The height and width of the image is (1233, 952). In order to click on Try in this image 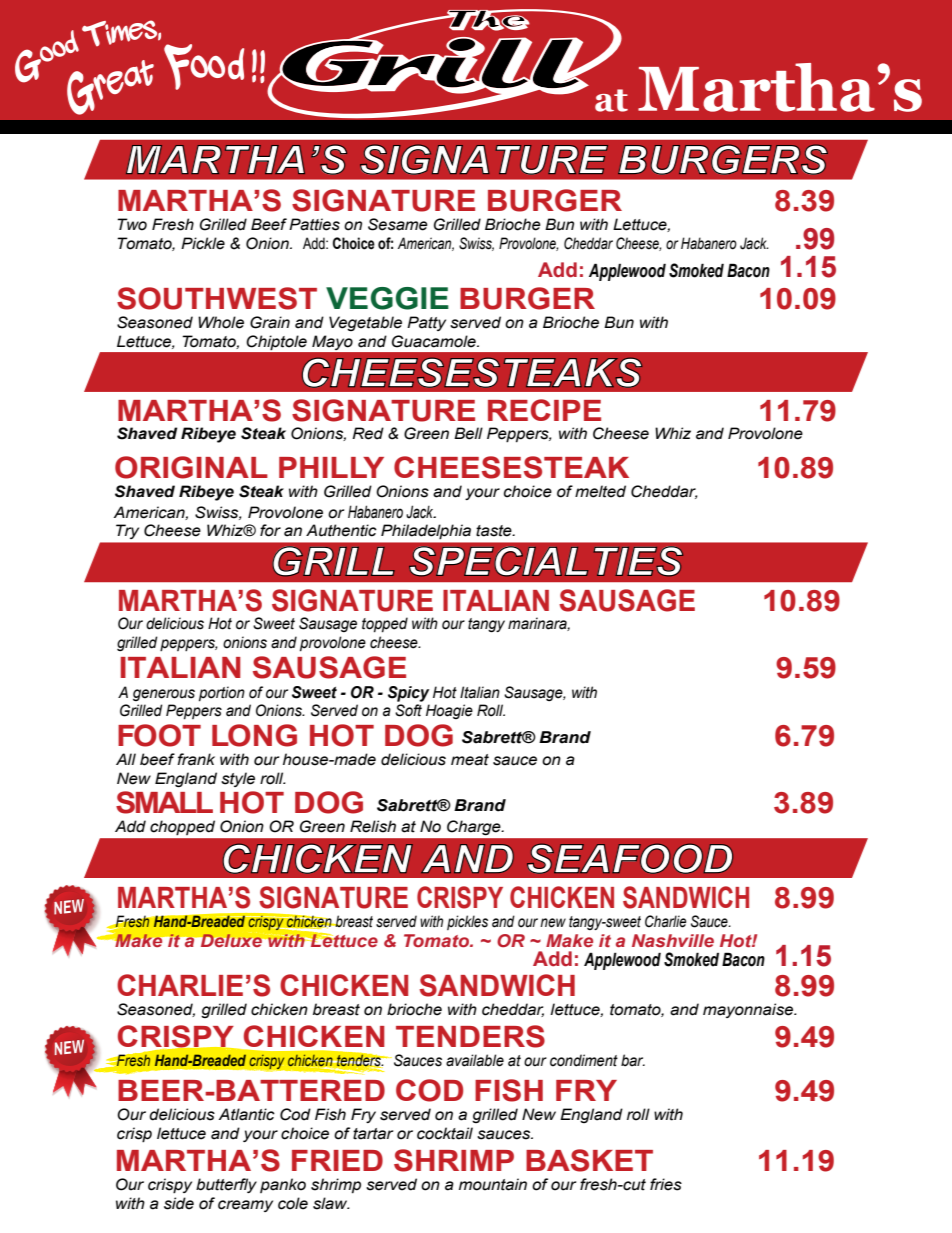, I will do `click(127, 532)`.
